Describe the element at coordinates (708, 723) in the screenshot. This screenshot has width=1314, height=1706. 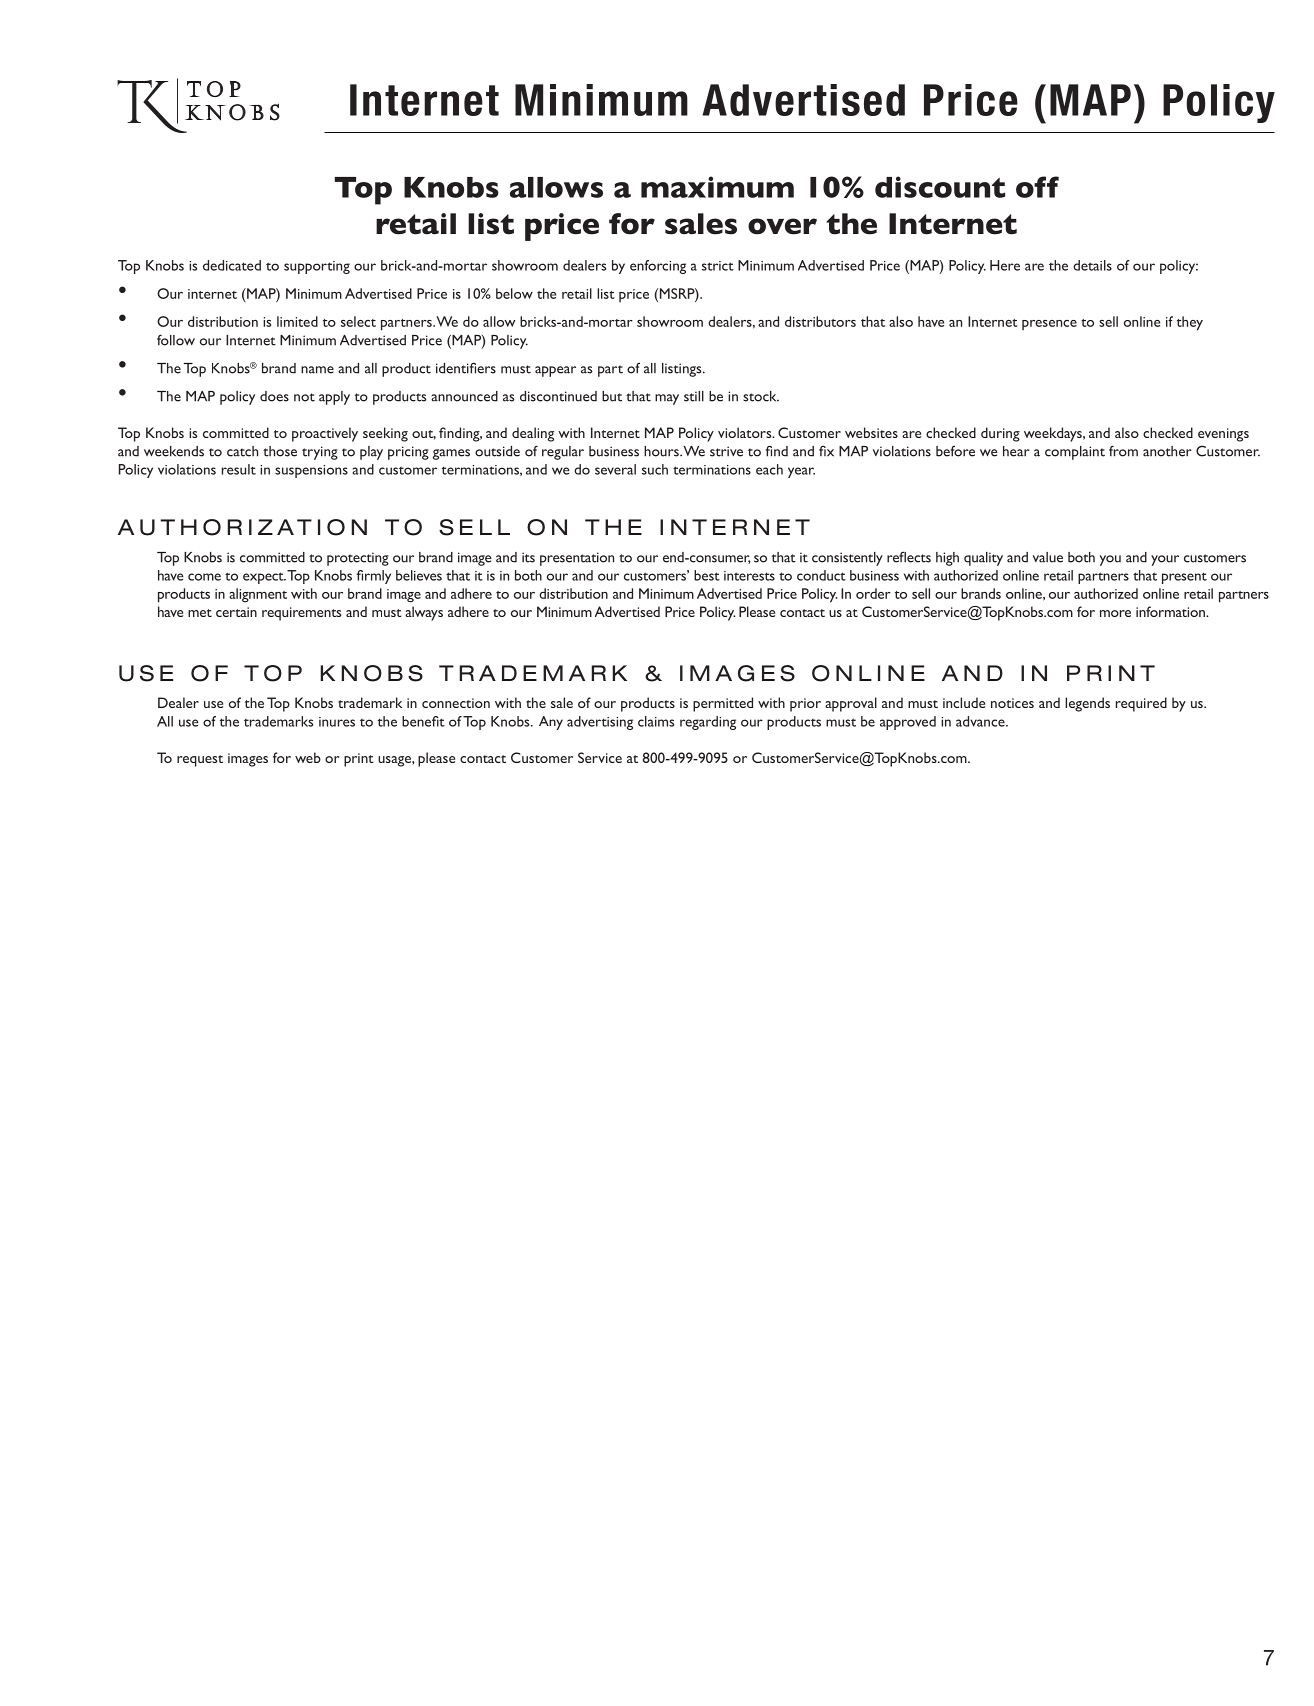
I see `regarding` at that location.
